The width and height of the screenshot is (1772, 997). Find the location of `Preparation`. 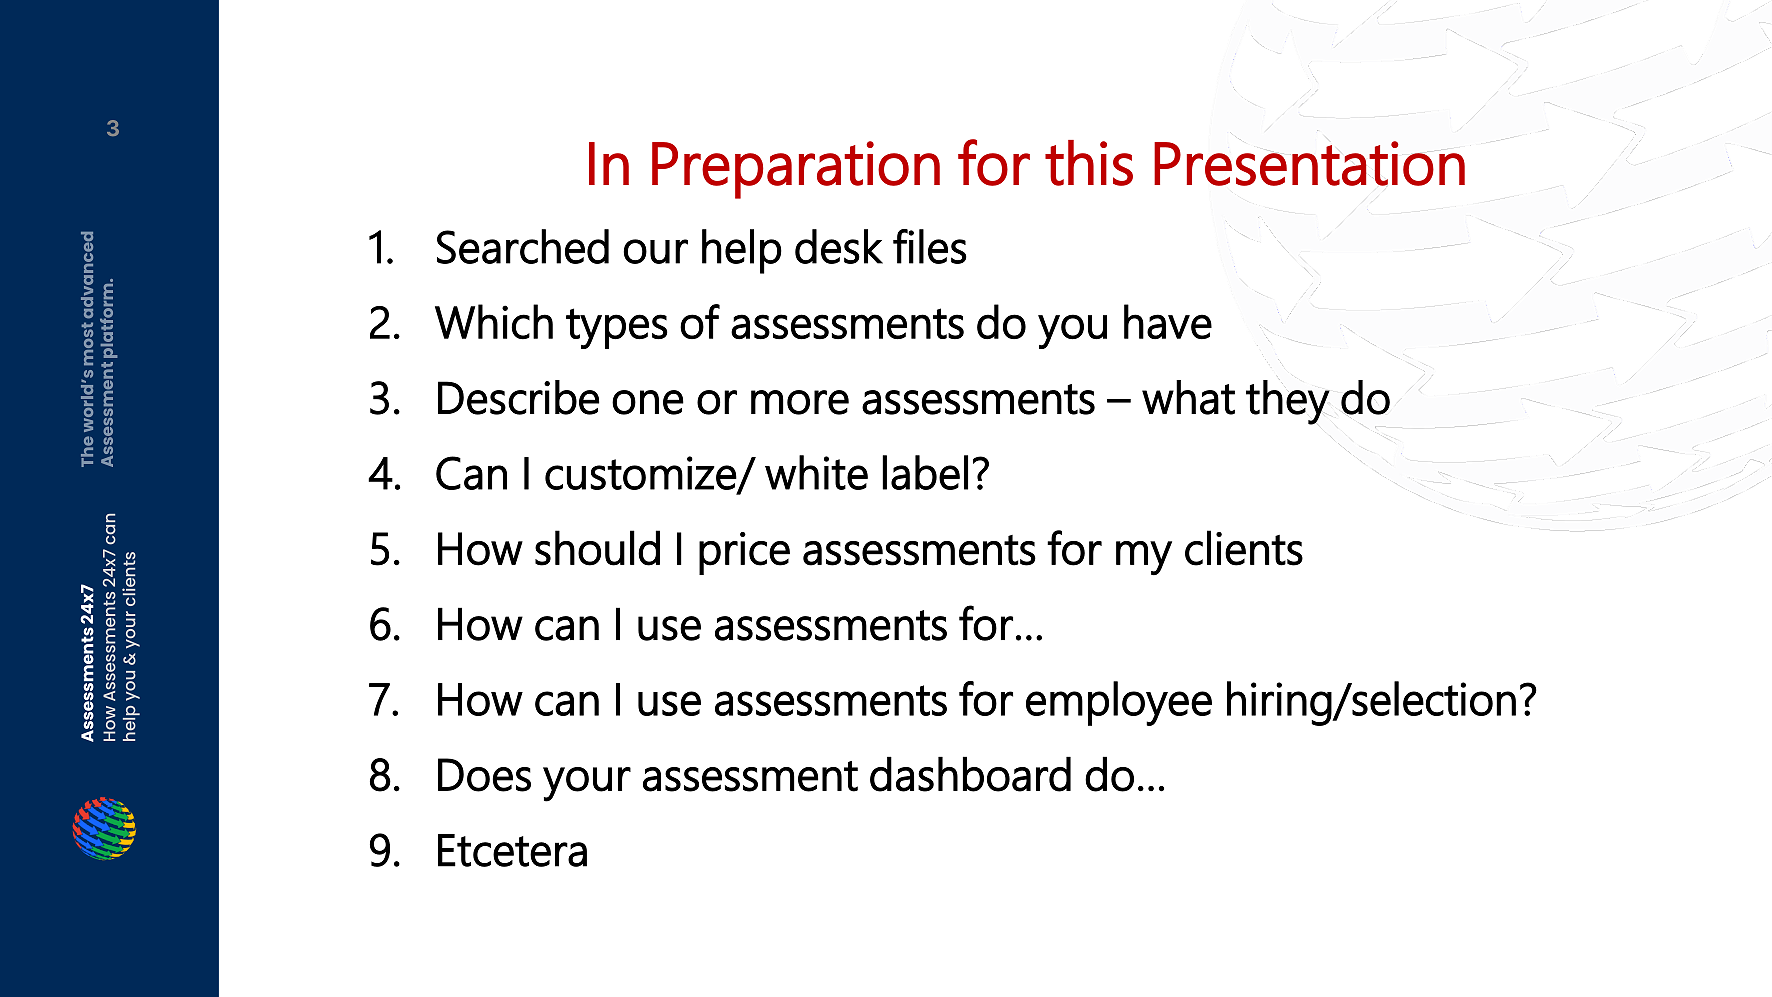

Preparation is located at coordinates (796, 170).
